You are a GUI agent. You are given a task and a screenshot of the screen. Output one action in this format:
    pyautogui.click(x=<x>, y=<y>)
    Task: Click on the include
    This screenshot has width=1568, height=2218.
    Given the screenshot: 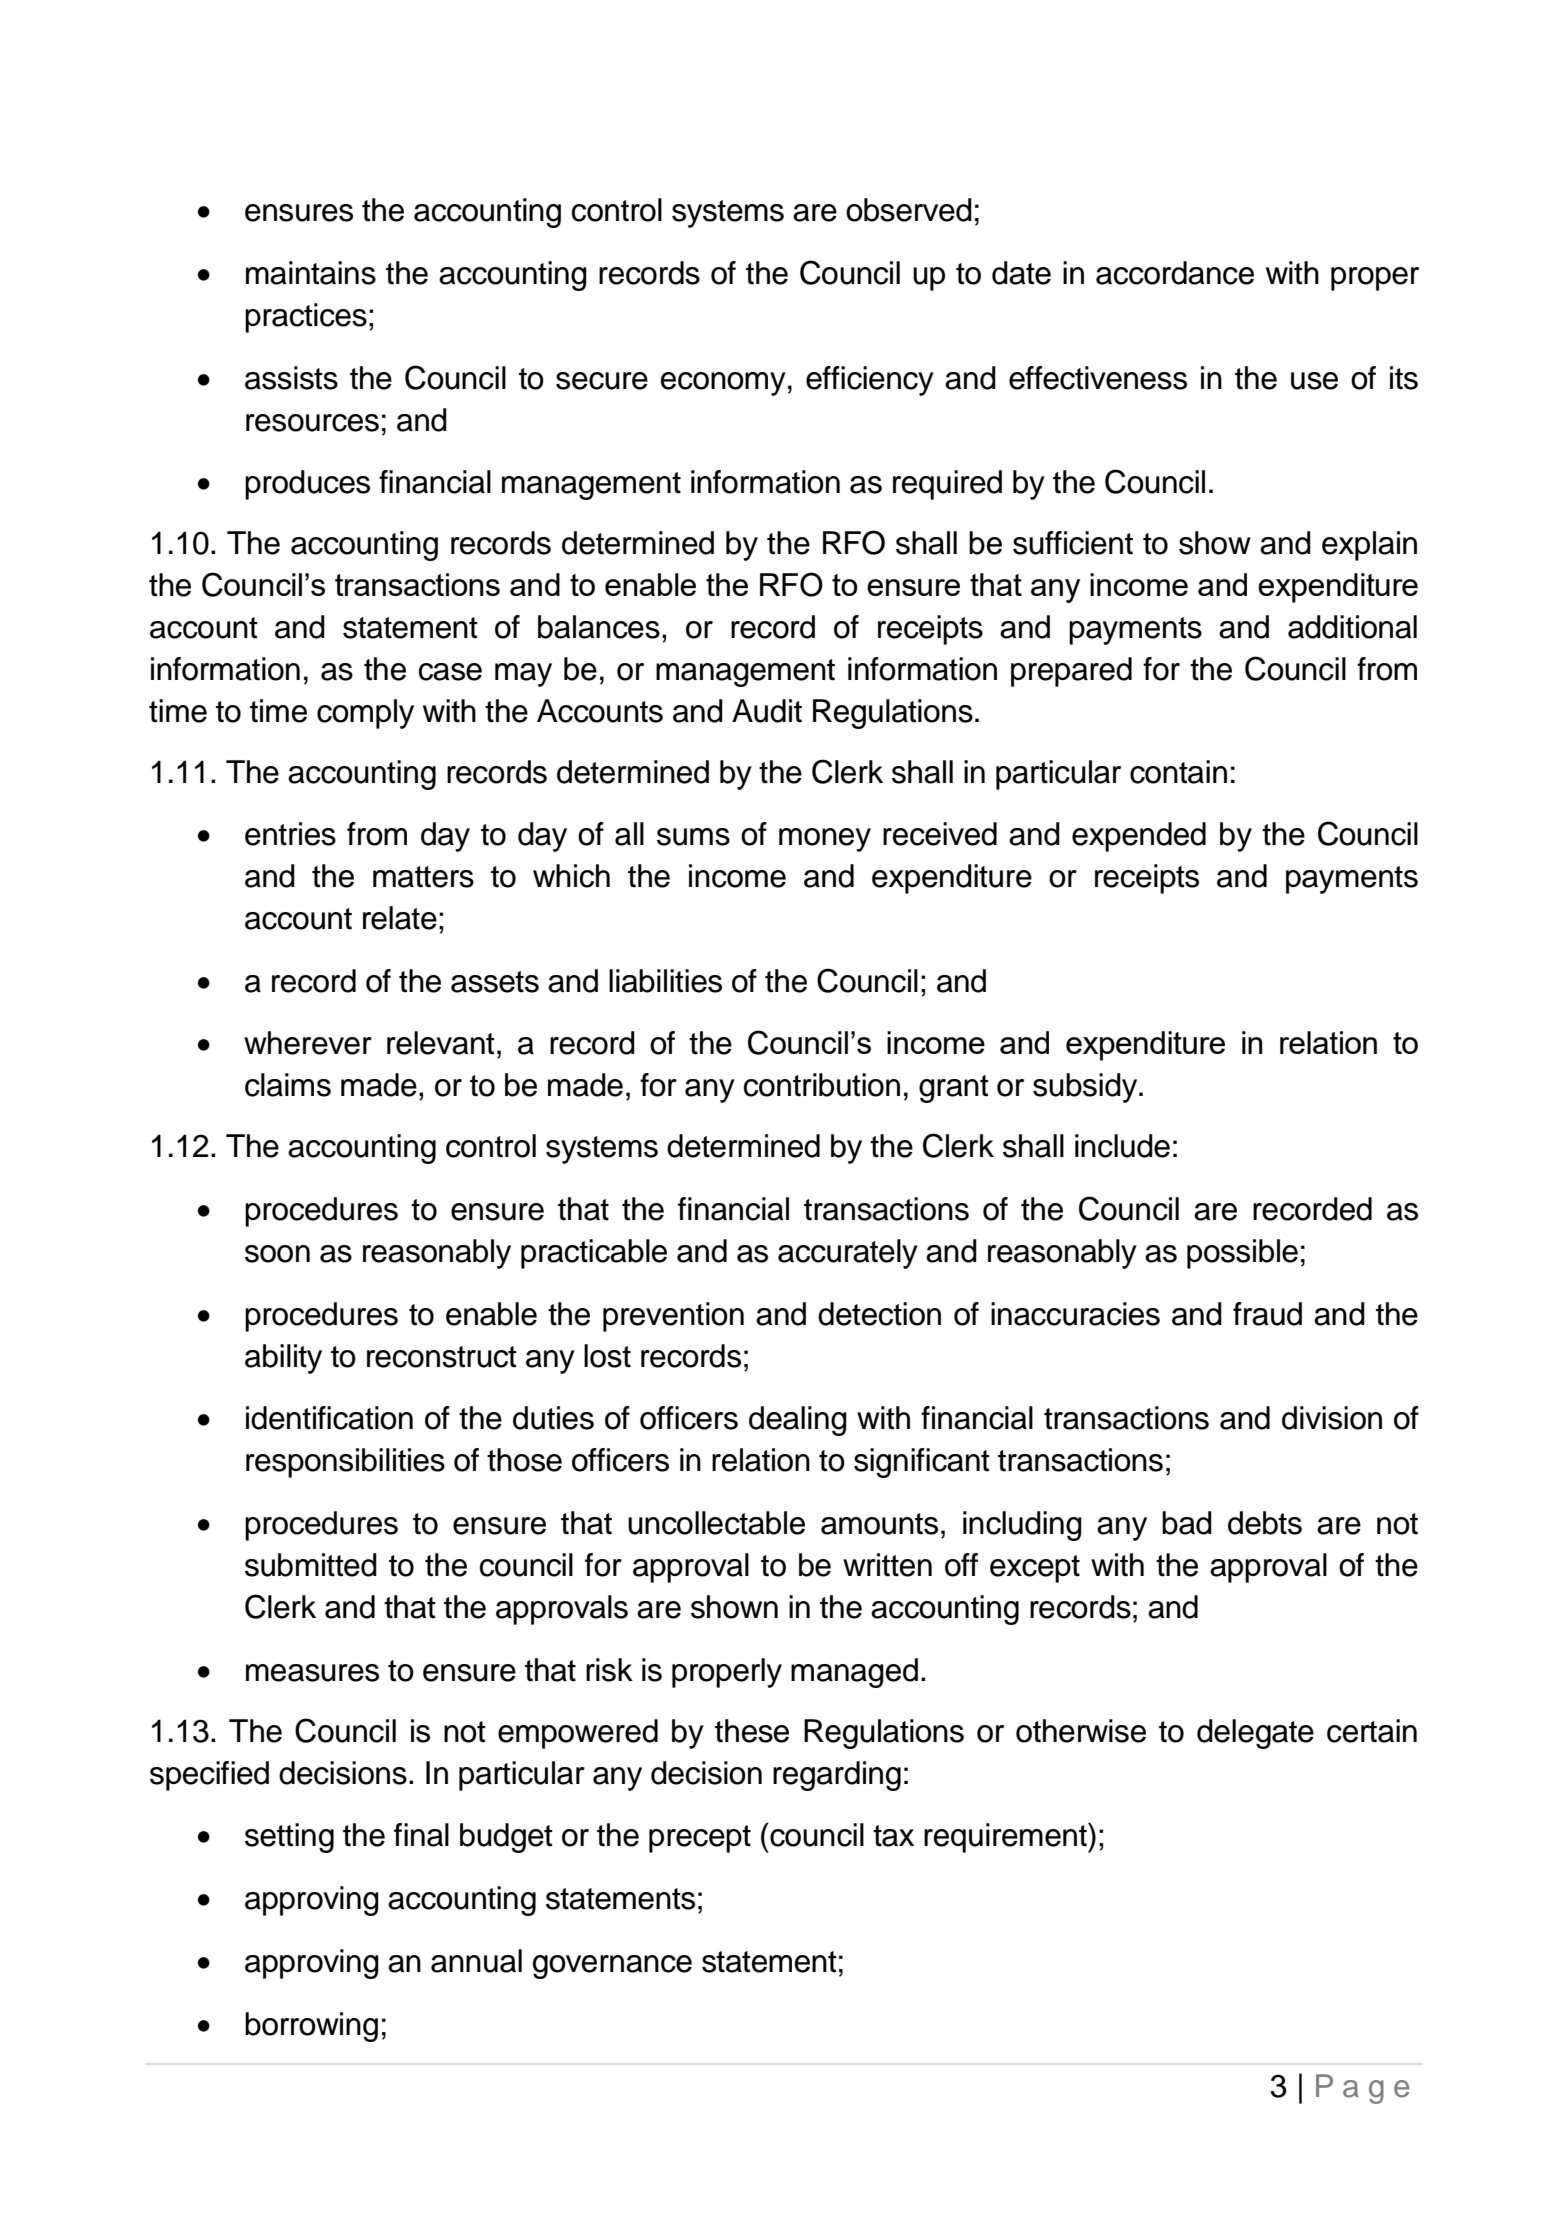 What is the action you would take?
    pyautogui.click(x=1122, y=1146)
